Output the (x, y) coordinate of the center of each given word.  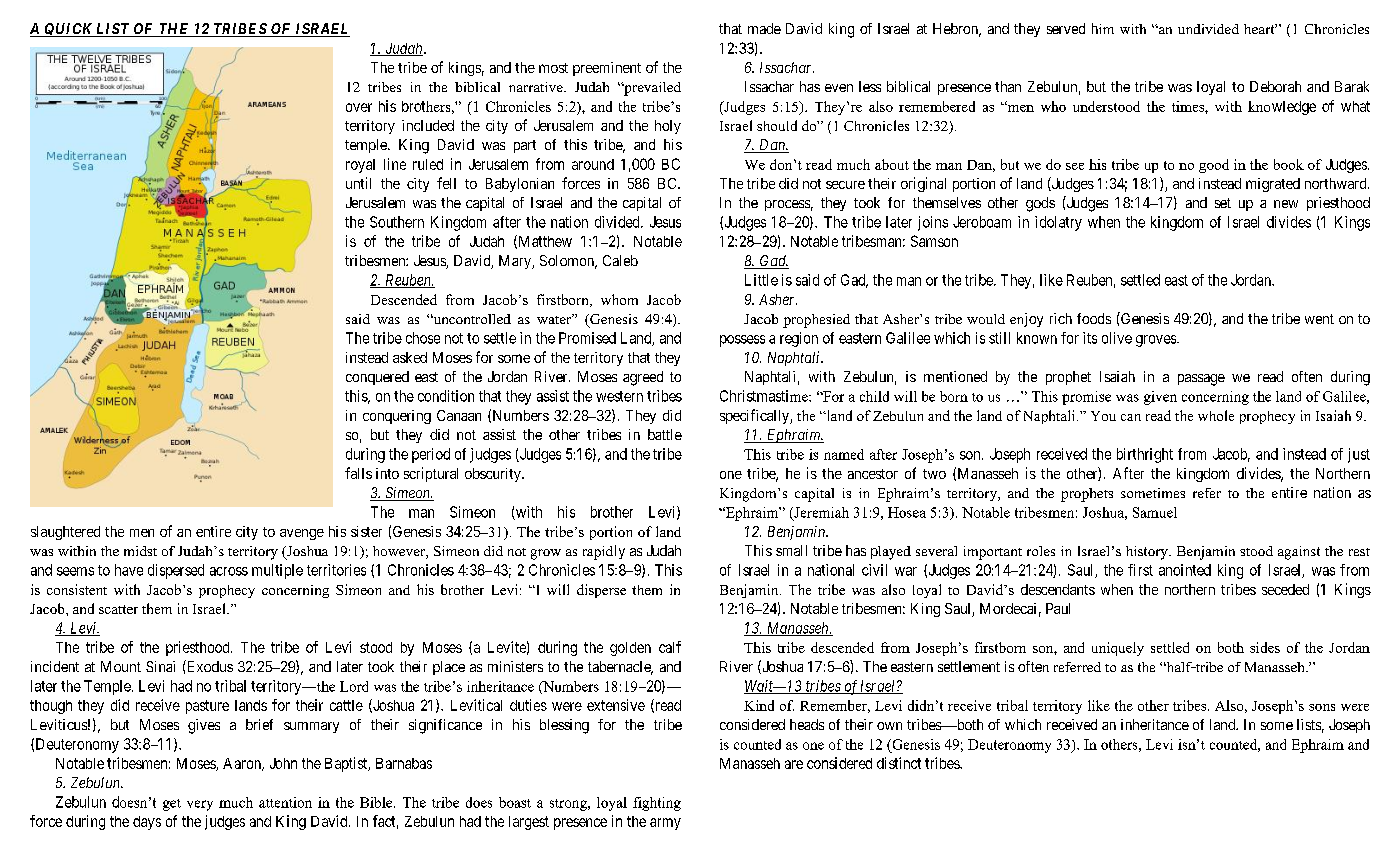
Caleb (620, 260)
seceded (1285, 589)
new (1286, 204)
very (200, 805)
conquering (397, 417)
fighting (657, 804)
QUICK (68, 30)
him (1103, 28)
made (764, 28)
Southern (397, 222)
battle (665, 434)
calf (670, 647)
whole (1216, 415)
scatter (118, 609)
